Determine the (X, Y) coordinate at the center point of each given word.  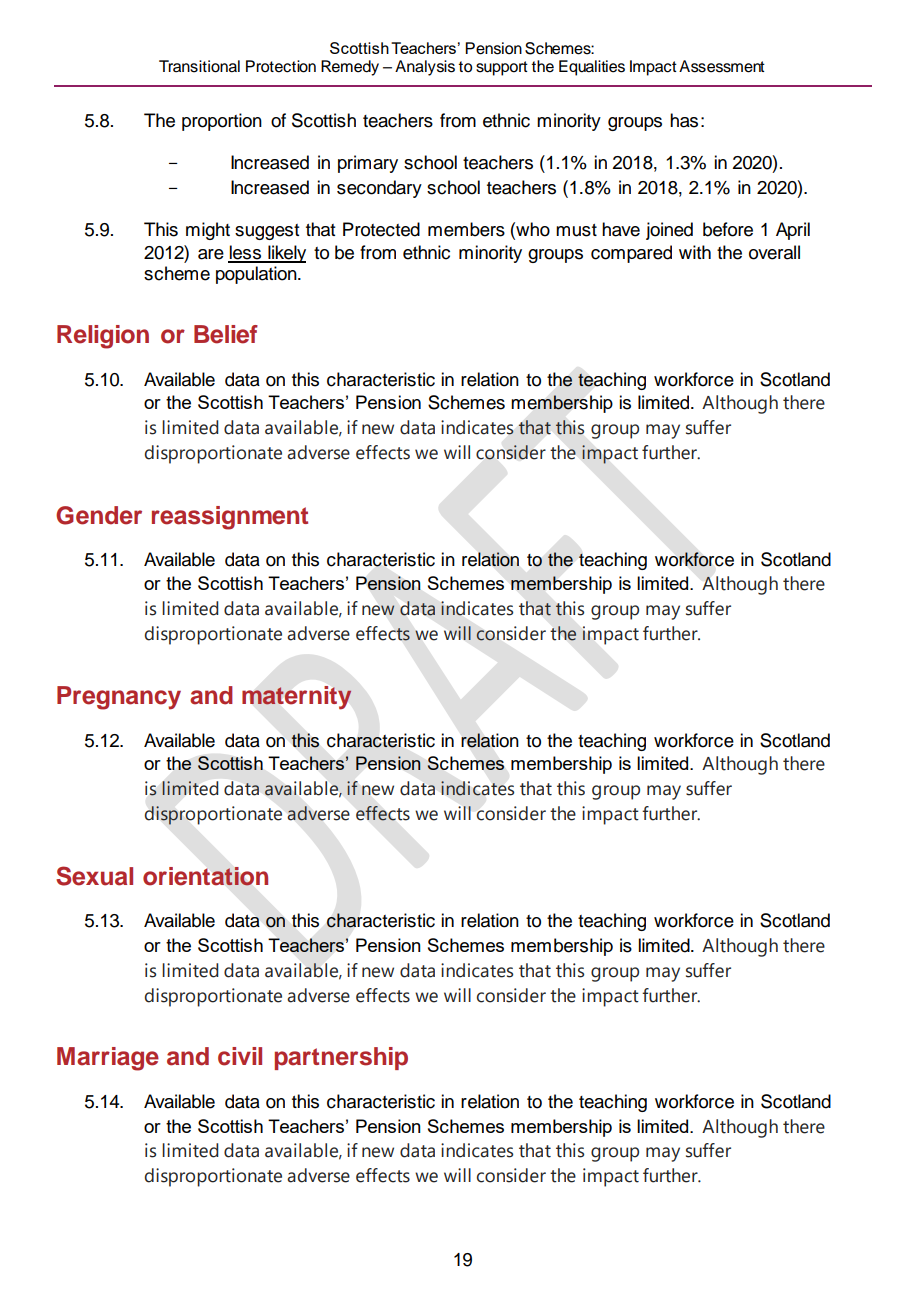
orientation (205, 876)
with (695, 252)
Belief (226, 334)
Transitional (199, 66)
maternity (297, 698)
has (684, 120)
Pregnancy (119, 698)
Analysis (425, 68)
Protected (381, 229)
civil (240, 1056)
